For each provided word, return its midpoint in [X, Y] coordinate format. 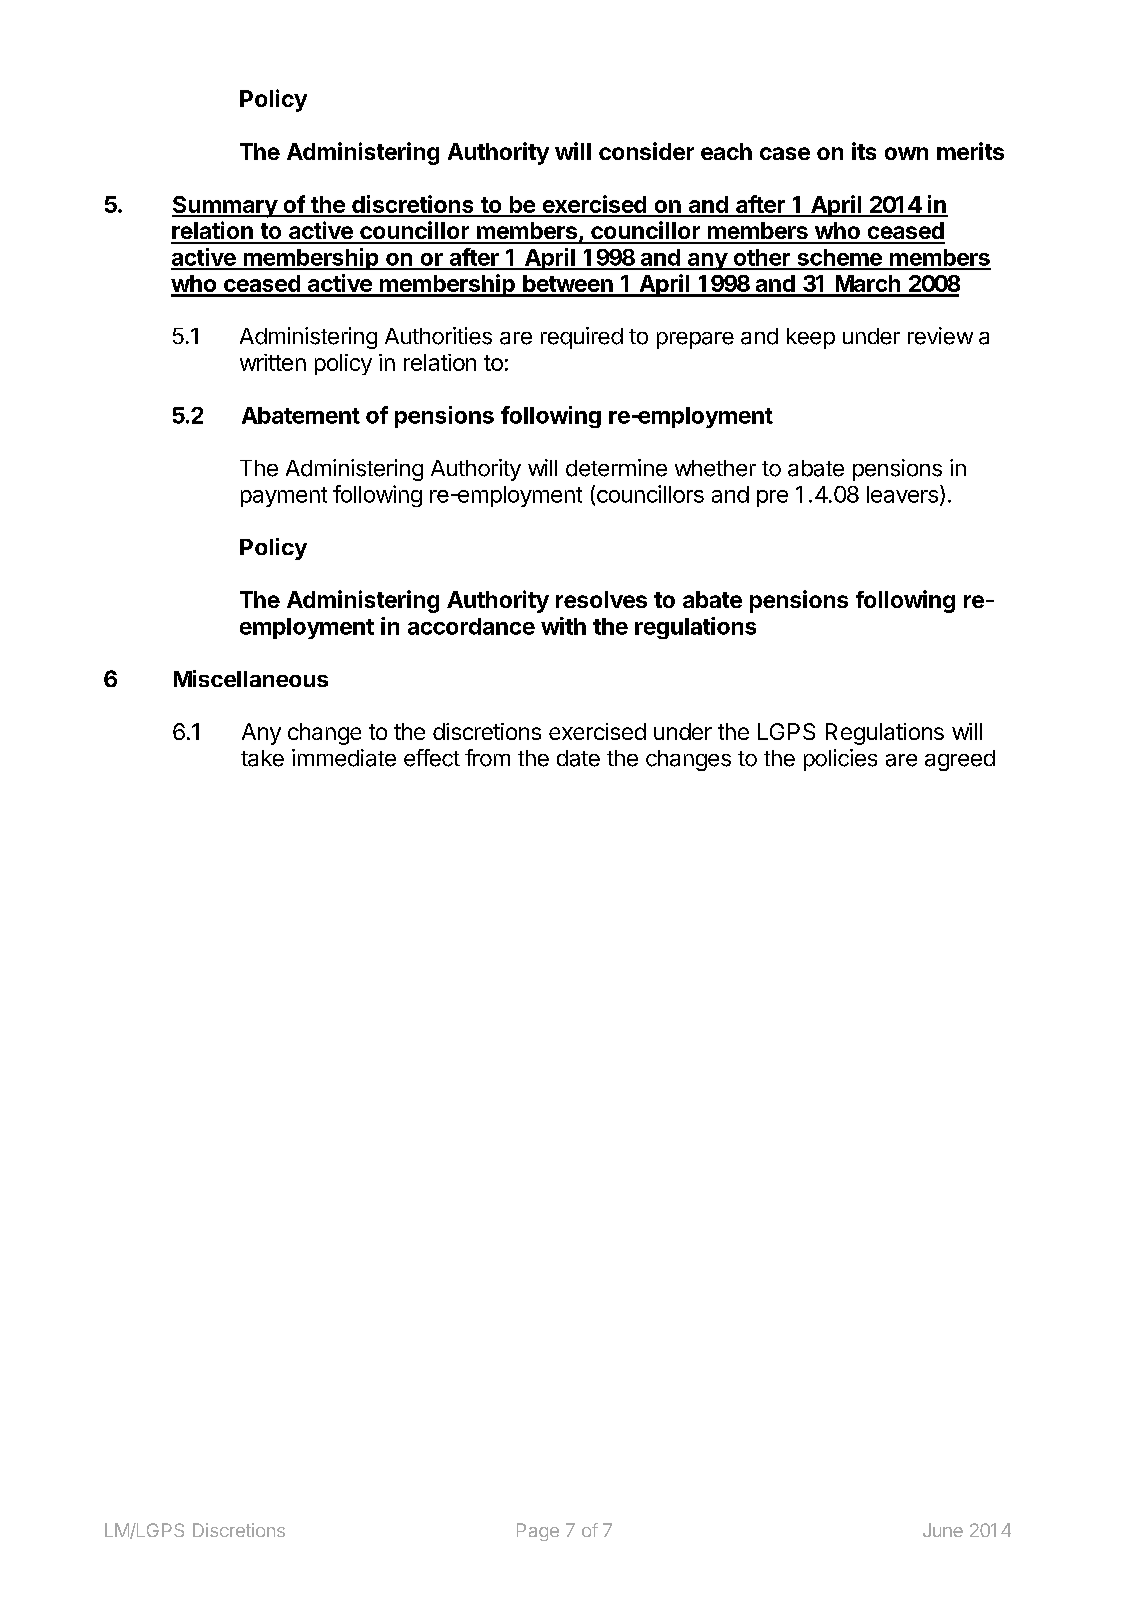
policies [840, 760]
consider [646, 151]
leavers [902, 494]
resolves [601, 599]
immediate [344, 758]
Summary [225, 207]
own [906, 153]
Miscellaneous [251, 678]
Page [538, 1532]
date [578, 758]
